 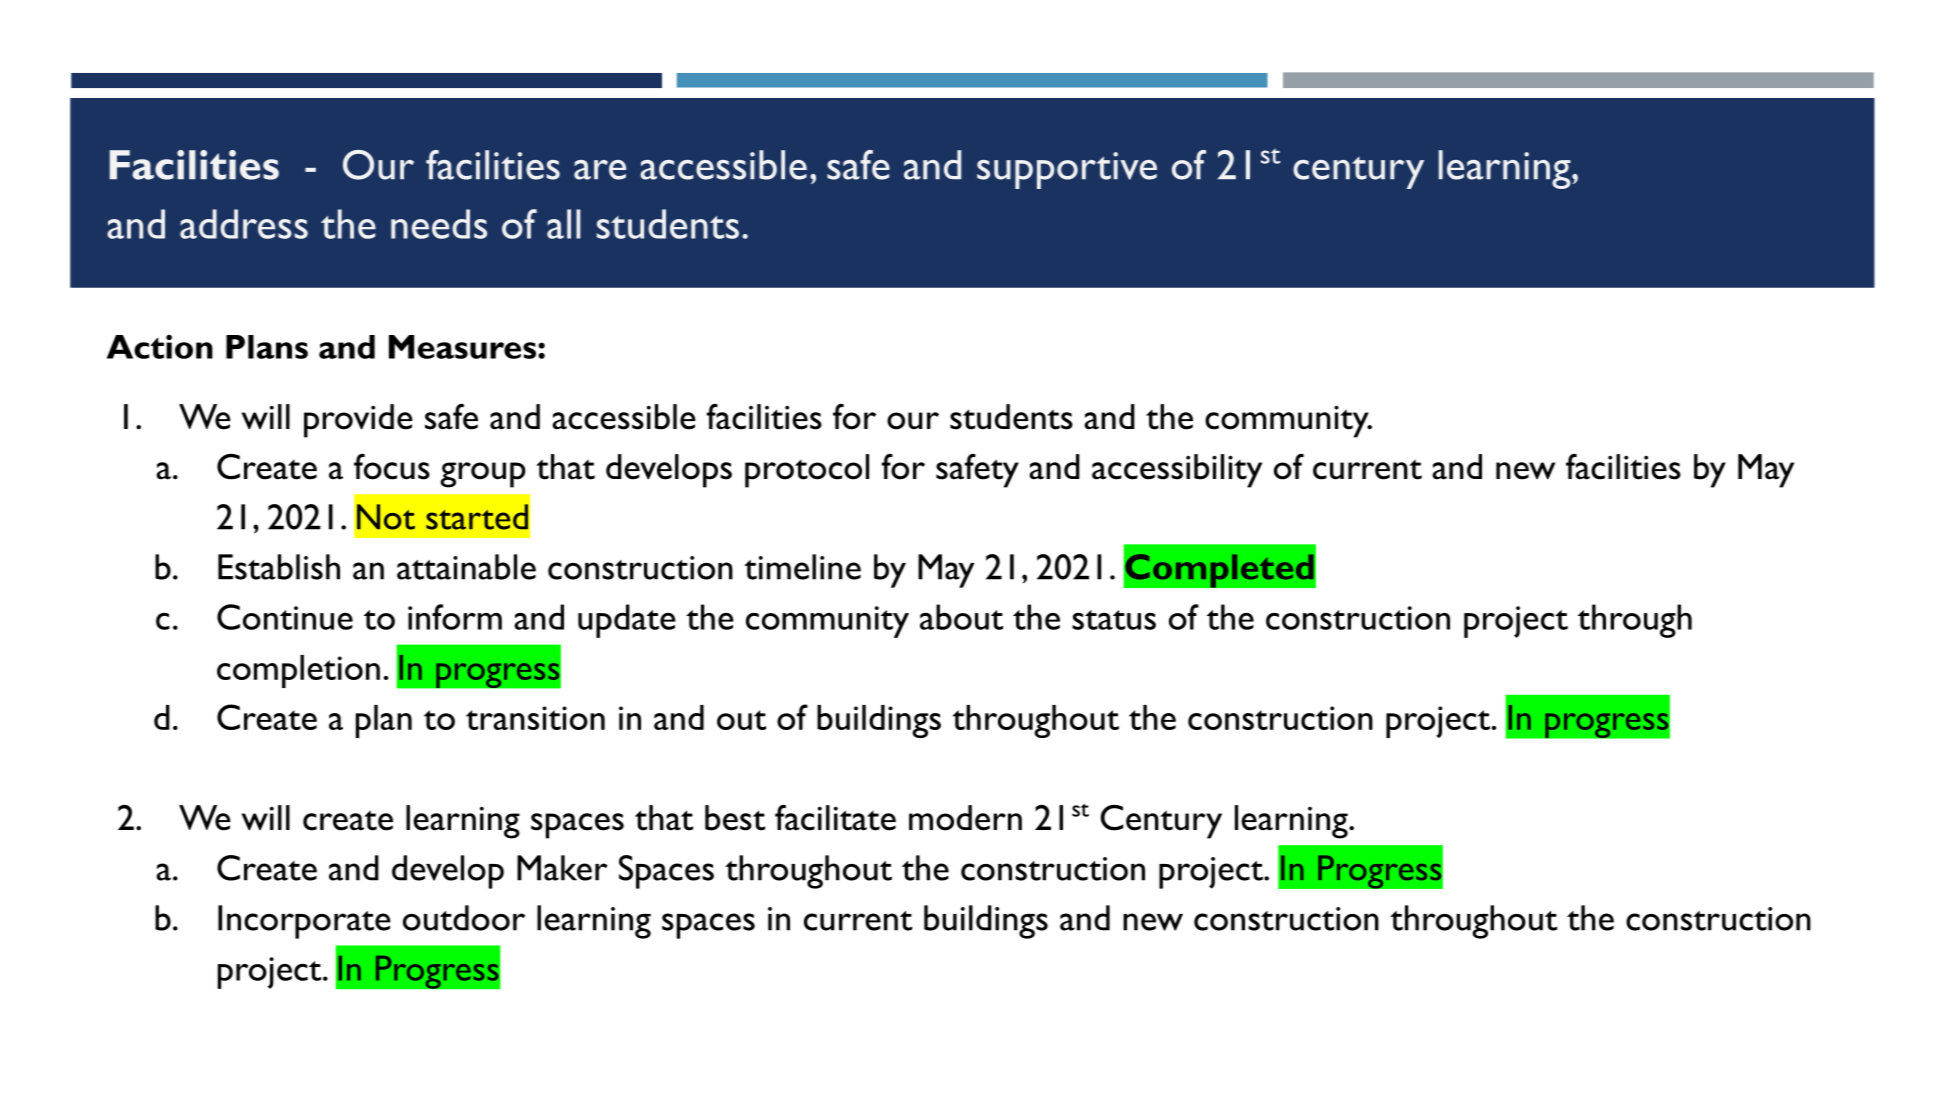 I want to click on address, so click(x=244, y=224).
